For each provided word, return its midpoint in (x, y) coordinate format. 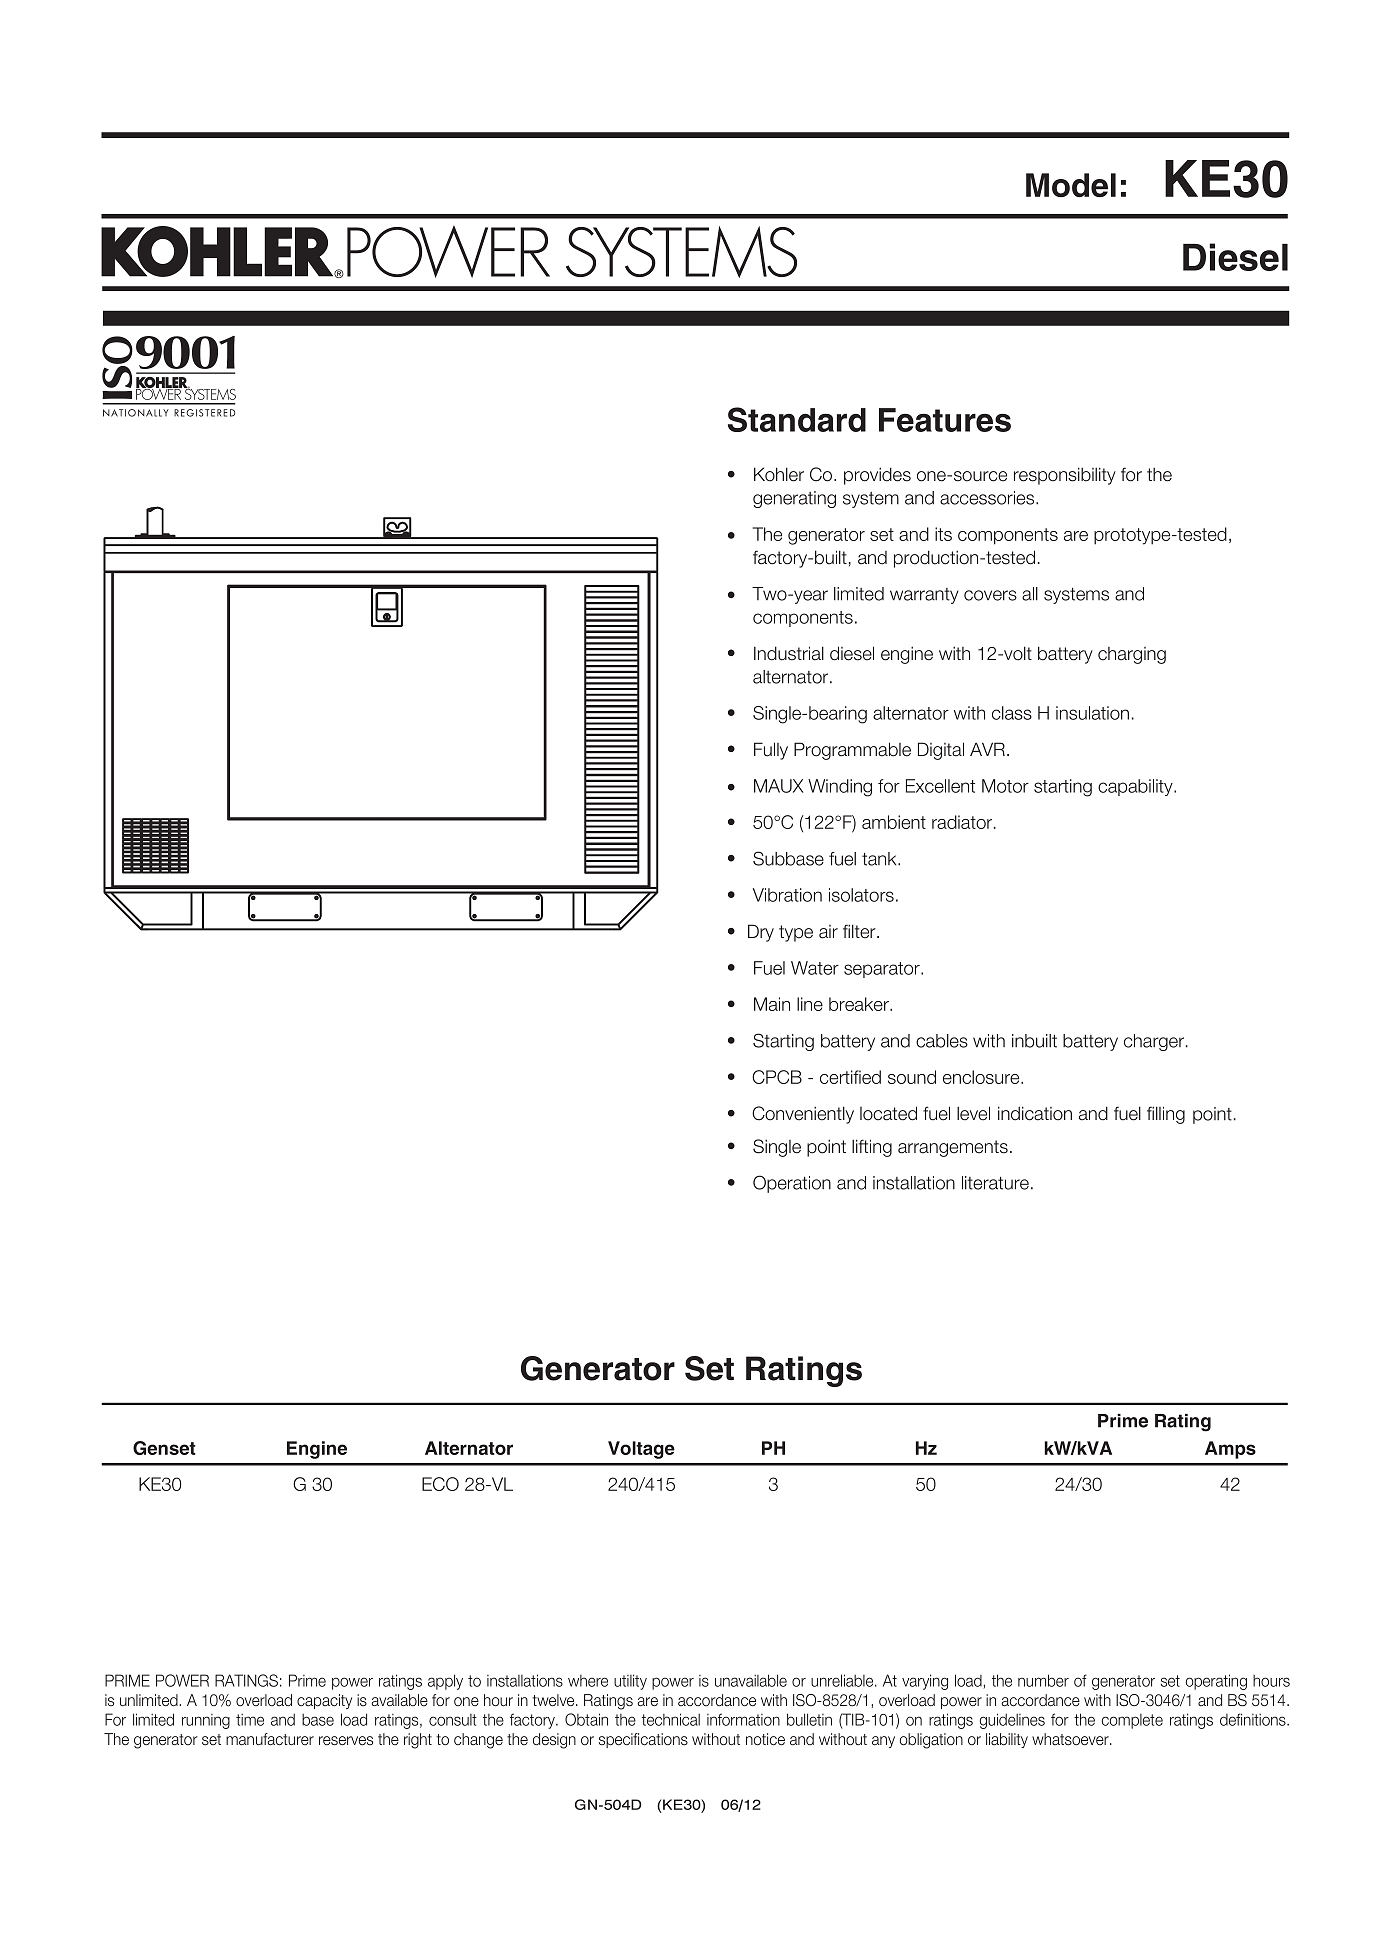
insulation (1092, 713)
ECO (440, 1484)
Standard (797, 419)
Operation (792, 1184)
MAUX (779, 786)
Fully (771, 751)
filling (1166, 1115)
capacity (324, 1701)
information (743, 1719)
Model (1071, 185)
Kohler (779, 474)
